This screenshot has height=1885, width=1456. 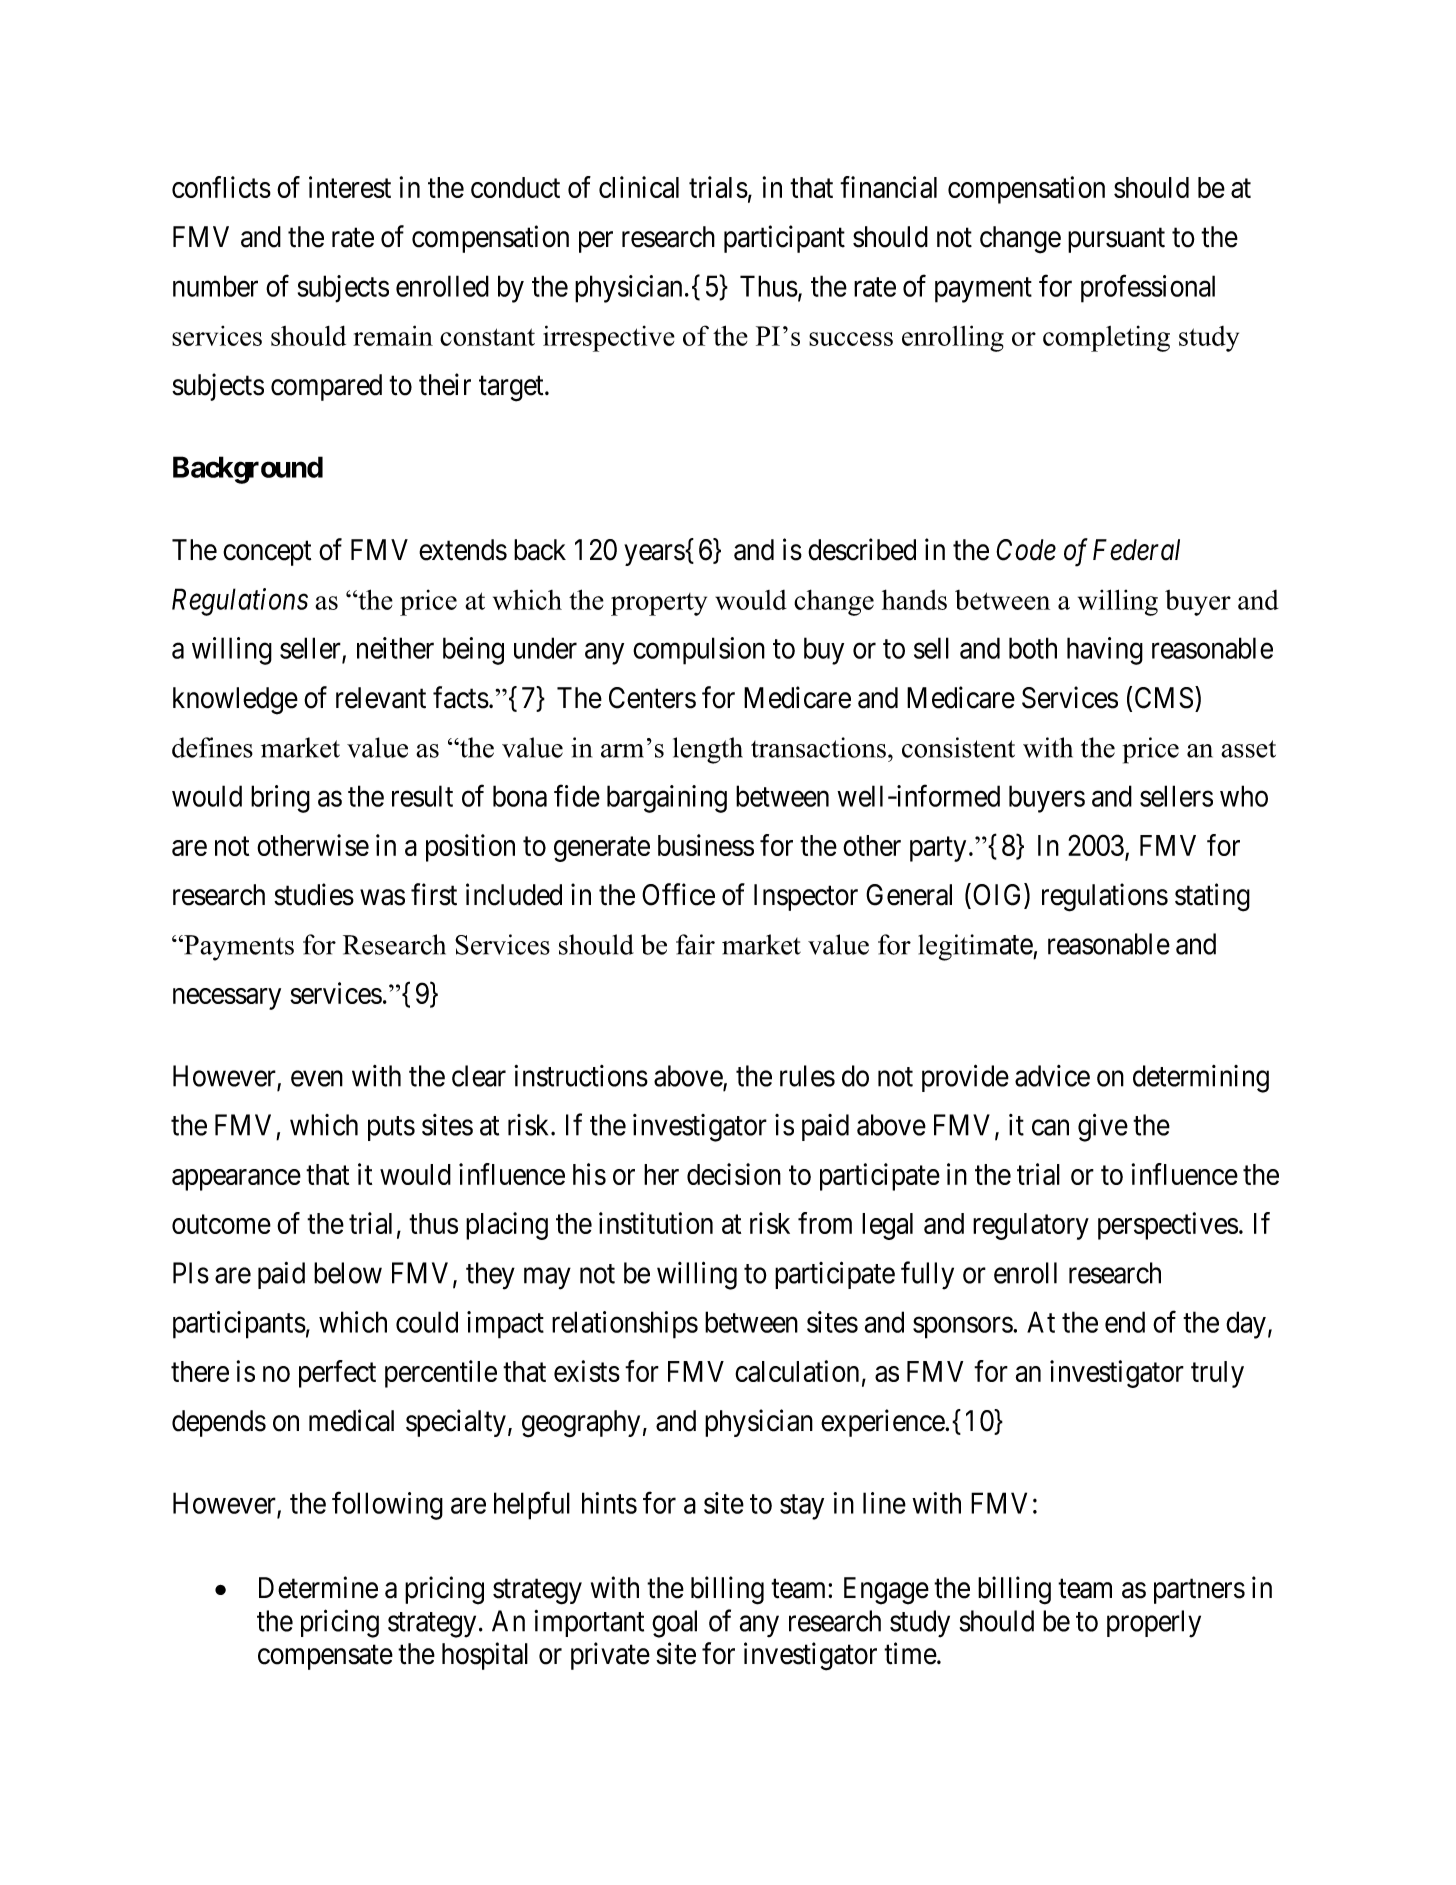 I want to click on clinical, so click(x=639, y=187).
